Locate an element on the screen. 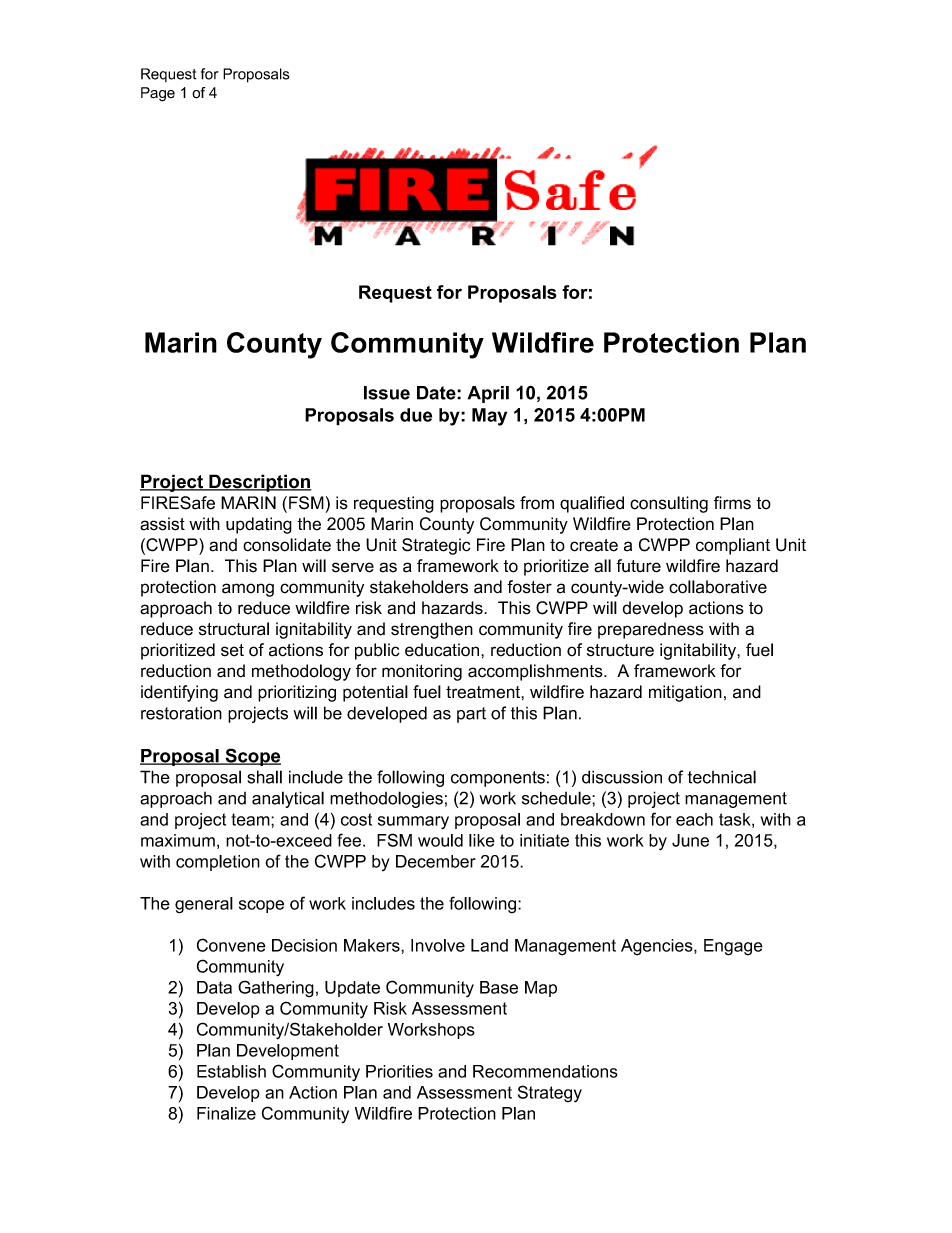  would is located at coordinates (440, 840).
